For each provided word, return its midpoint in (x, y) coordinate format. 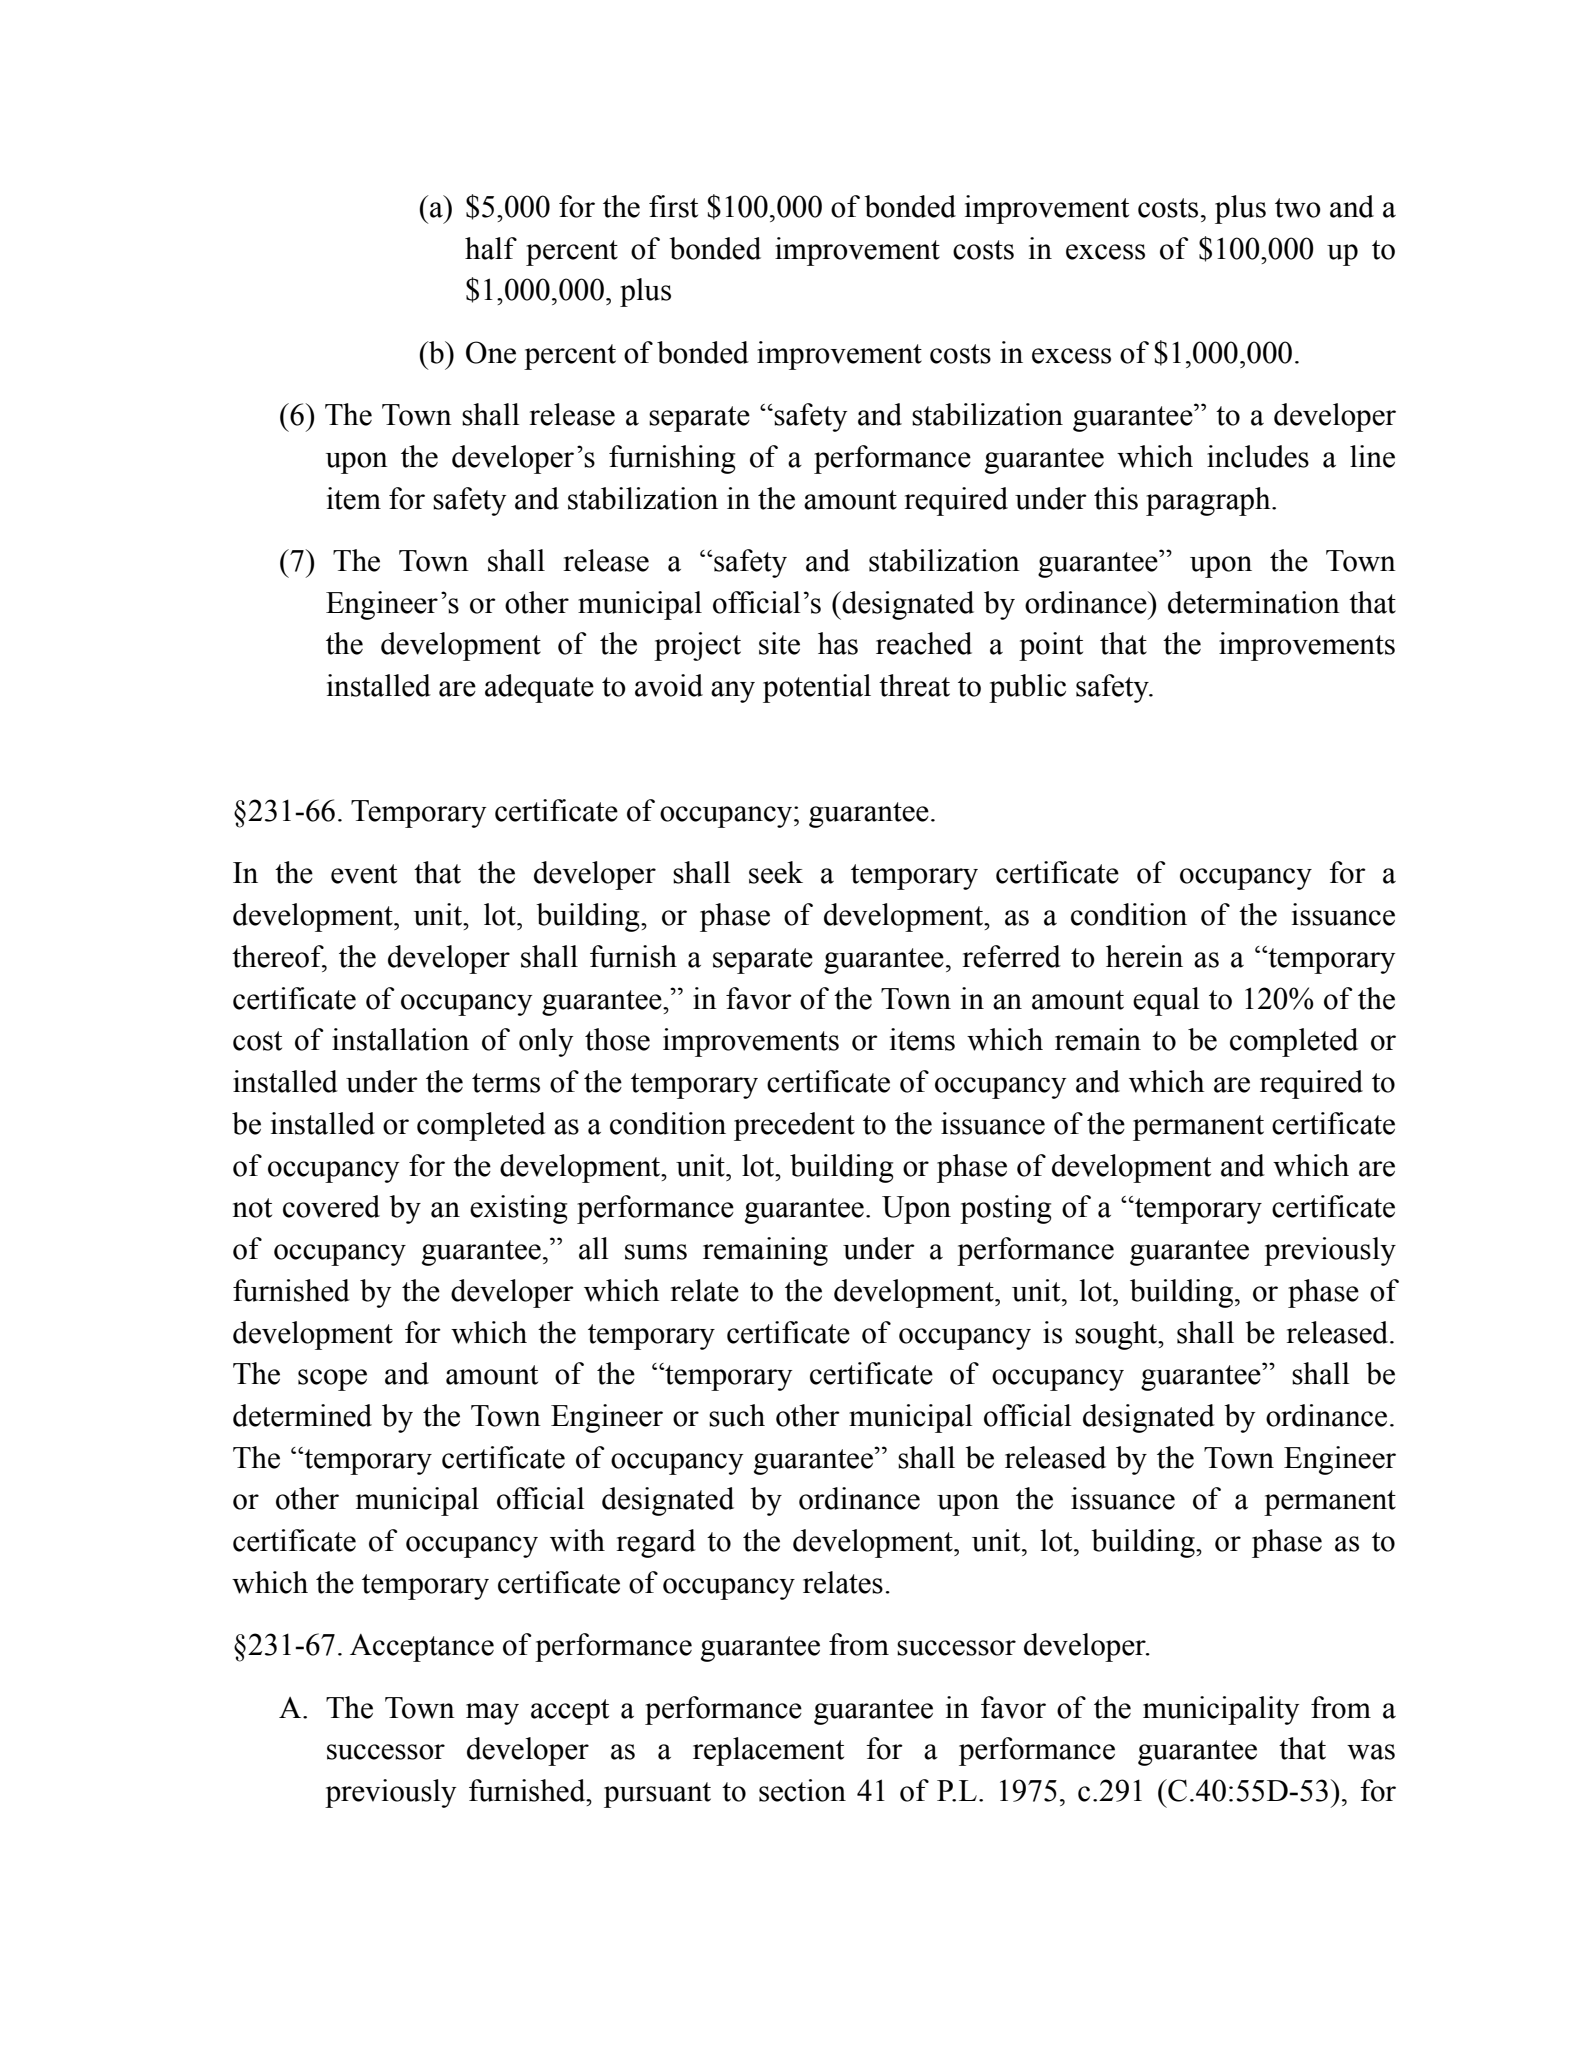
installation (400, 1039)
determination (1254, 602)
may (492, 1714)
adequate (539, 688)
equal (1166, 1001)
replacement (768, 1751)
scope (332, 1380)
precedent (794, 1126)
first (673, 206)
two (1298, 208)
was (1371, 1752)
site (779, 643)
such (737, 1415)
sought (1117, 1335)
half (491, 248)
